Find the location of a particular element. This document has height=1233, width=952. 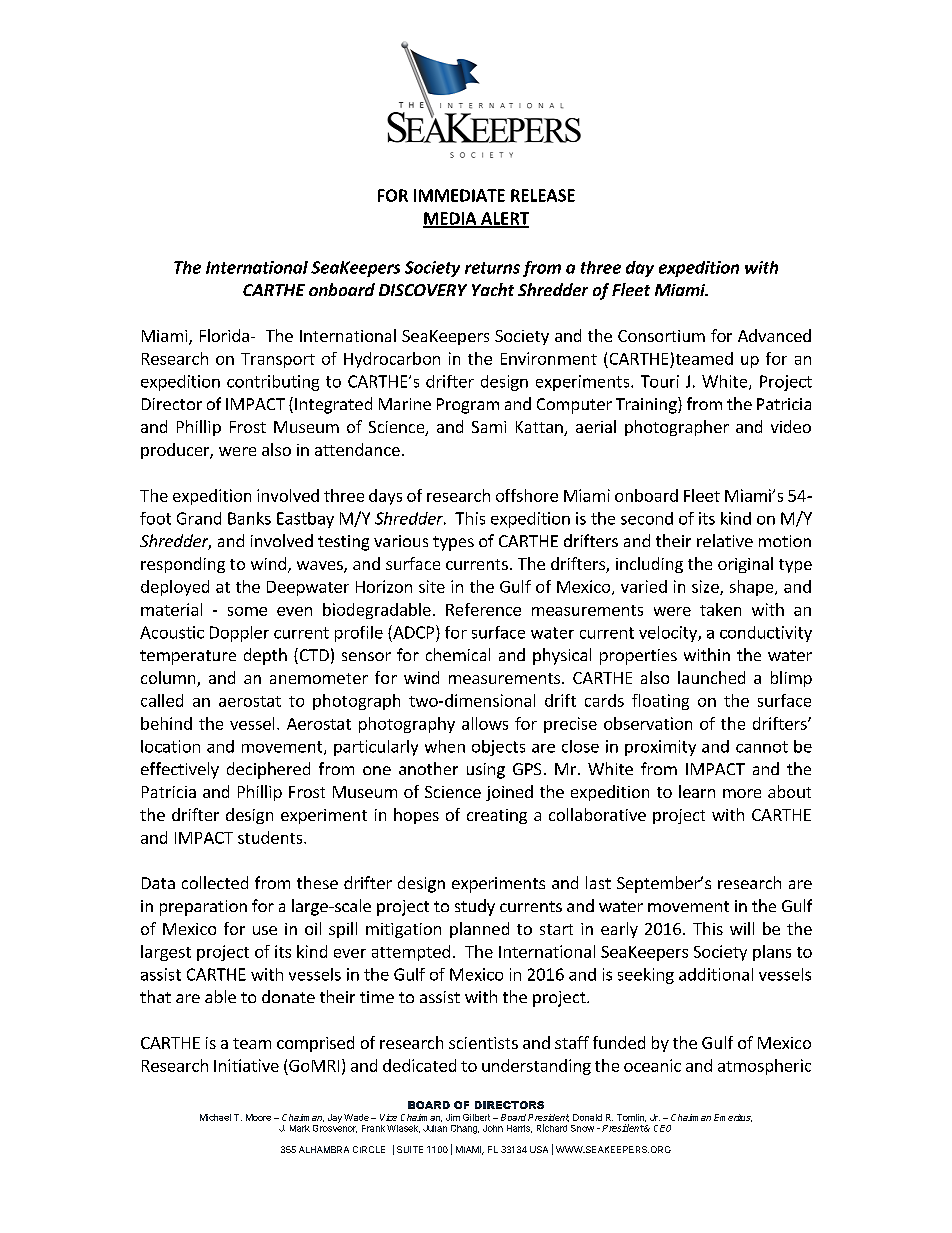

Banks is located at coordinates (249, 518).
